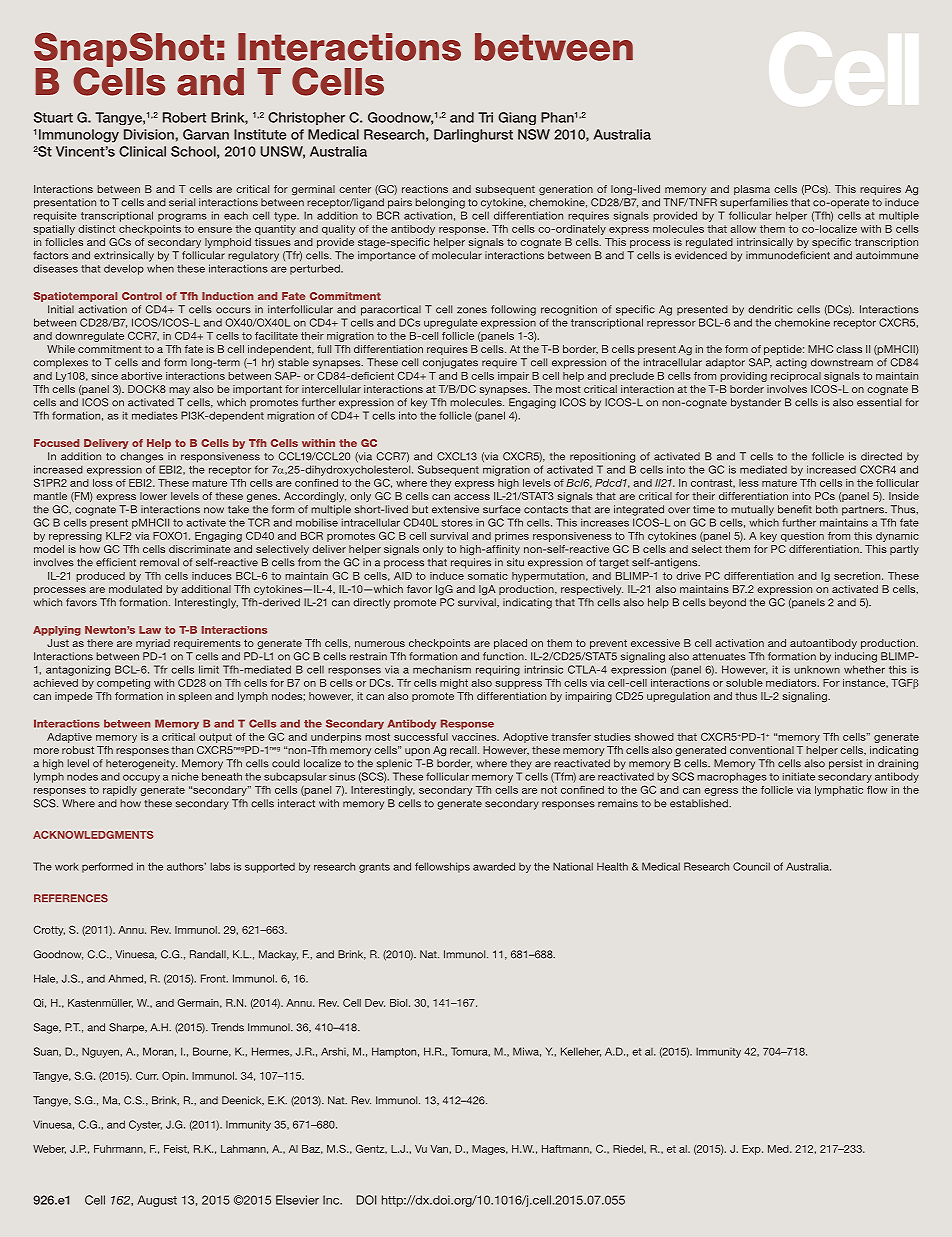  What do you see at coordinates (450, 363) in the screenshot?
I see `conjugates` at bounding box center [450, 363].
